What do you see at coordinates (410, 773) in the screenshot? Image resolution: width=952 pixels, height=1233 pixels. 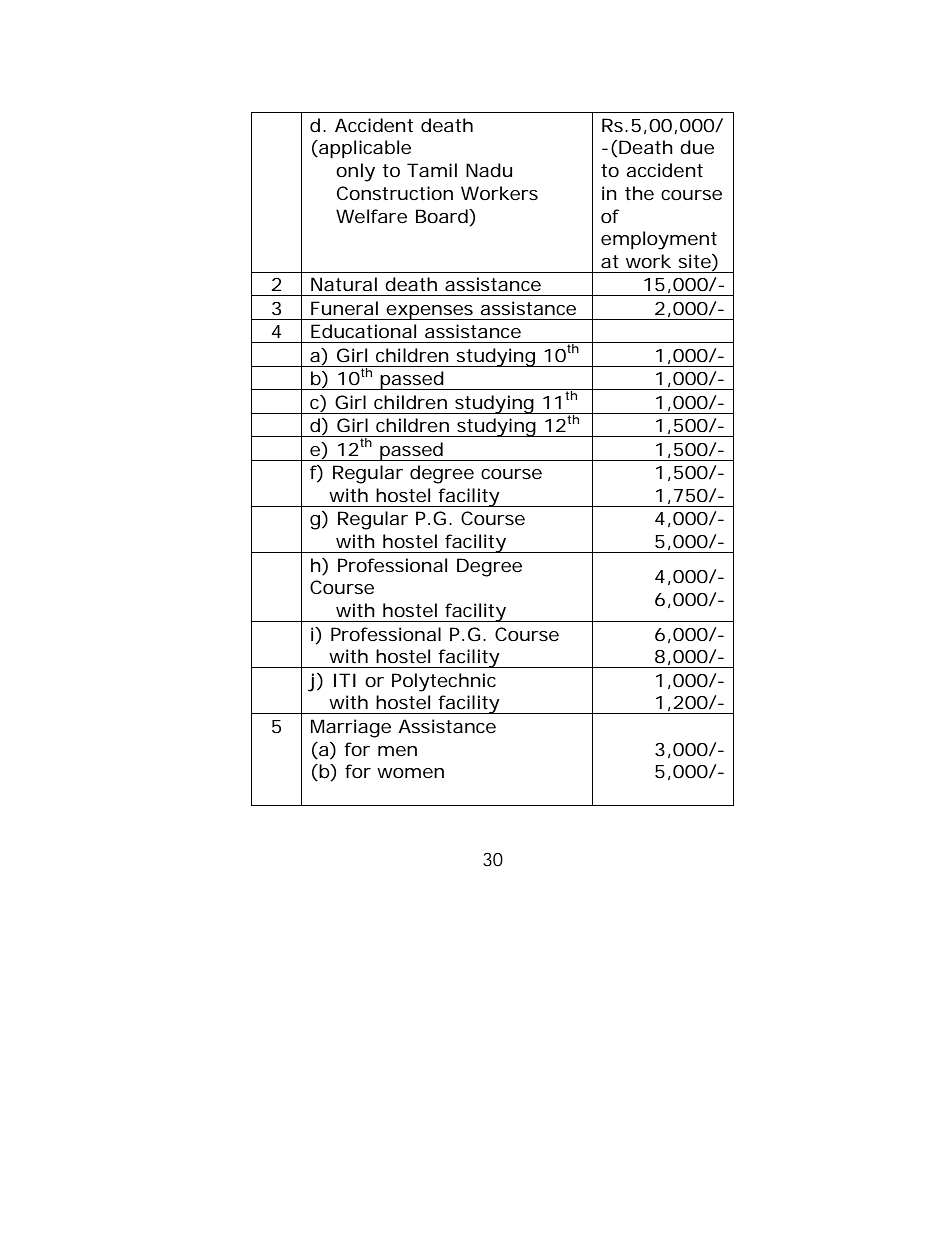 I see `women` at bounding box center [410, 773].
